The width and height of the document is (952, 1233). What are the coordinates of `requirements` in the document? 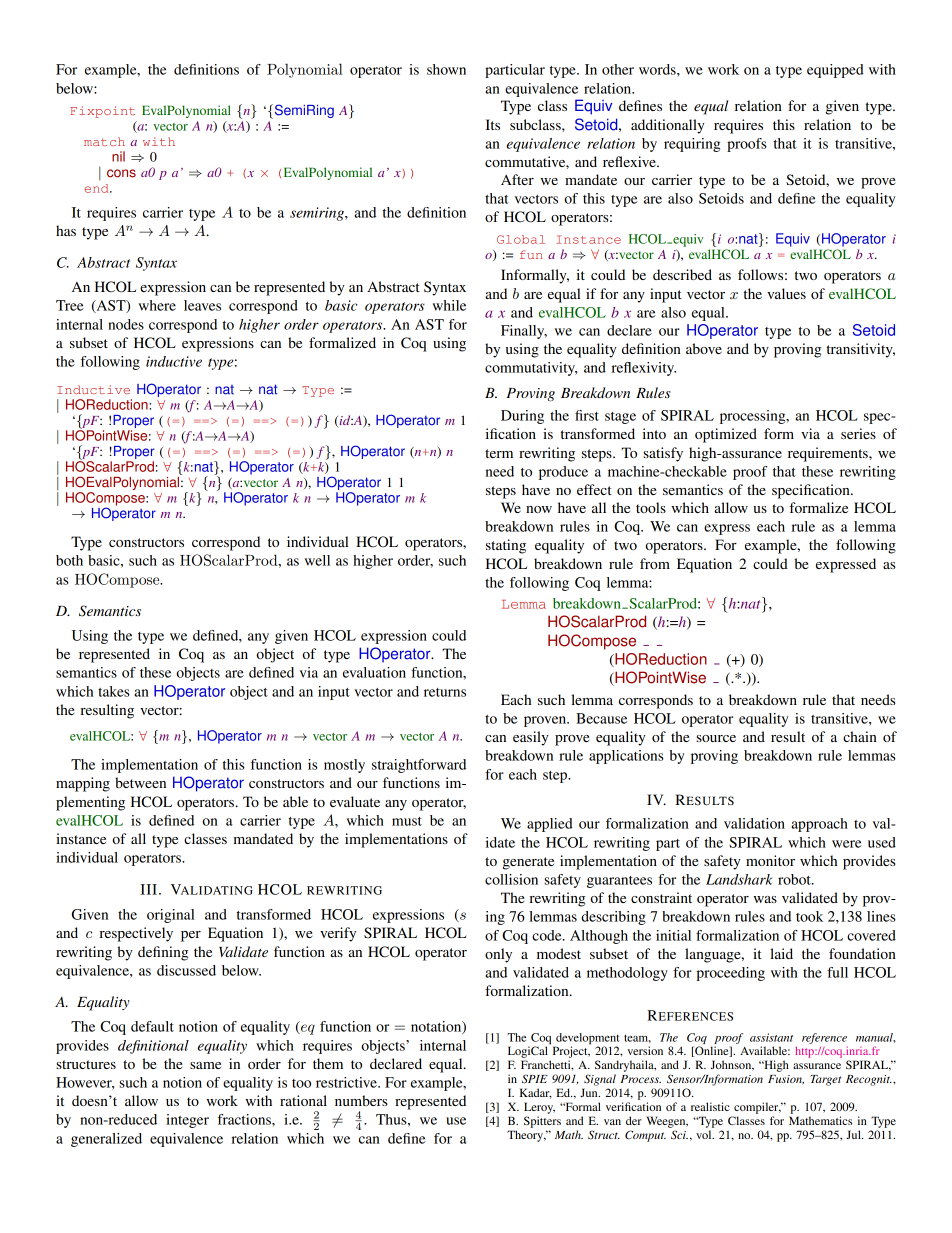 It's located at (829, 454).
